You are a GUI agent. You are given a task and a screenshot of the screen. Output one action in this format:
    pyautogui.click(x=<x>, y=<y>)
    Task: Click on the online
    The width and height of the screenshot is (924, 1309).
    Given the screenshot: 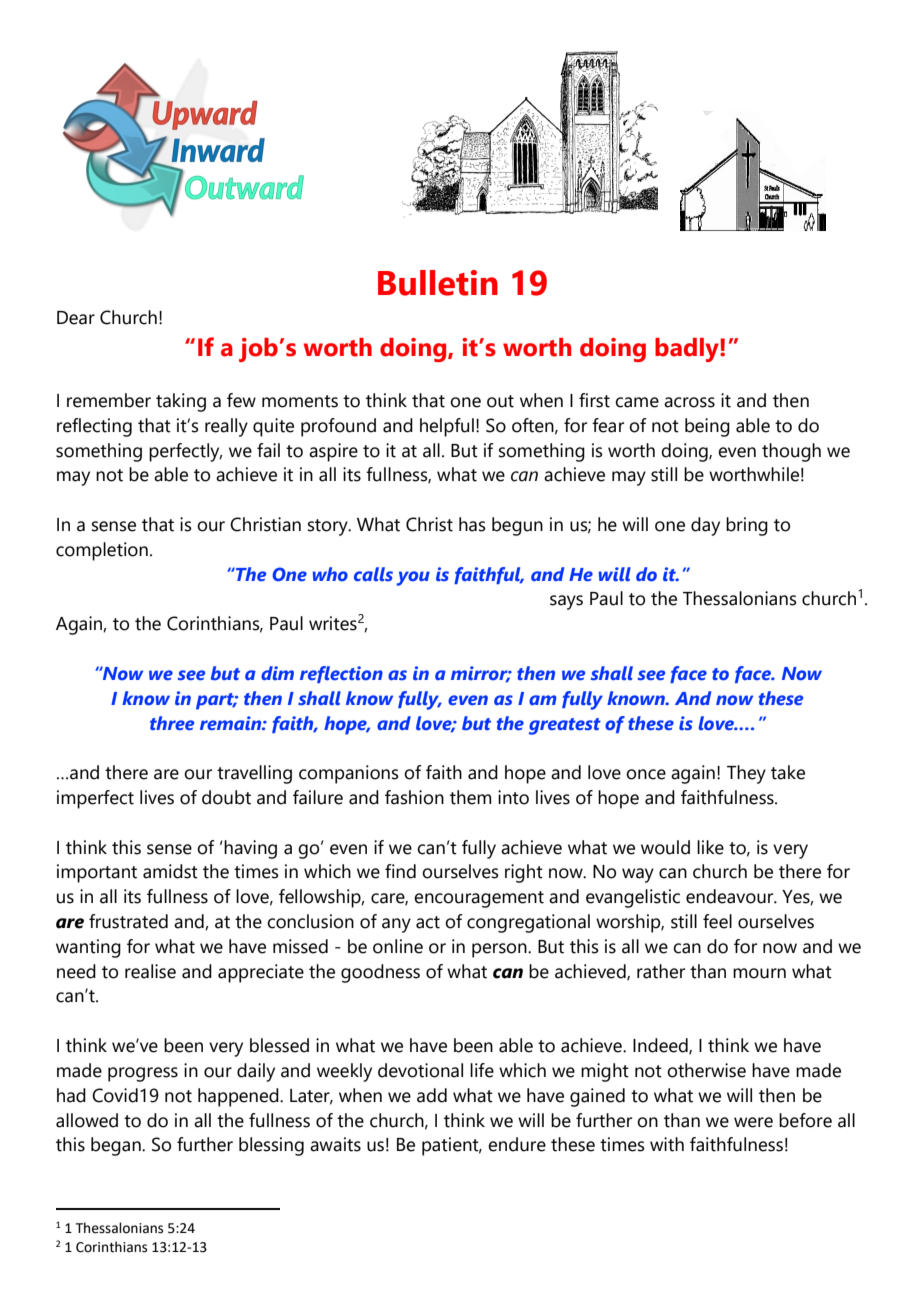 What is the action you would take?
    pyautogui.click(x=398, y=946)
